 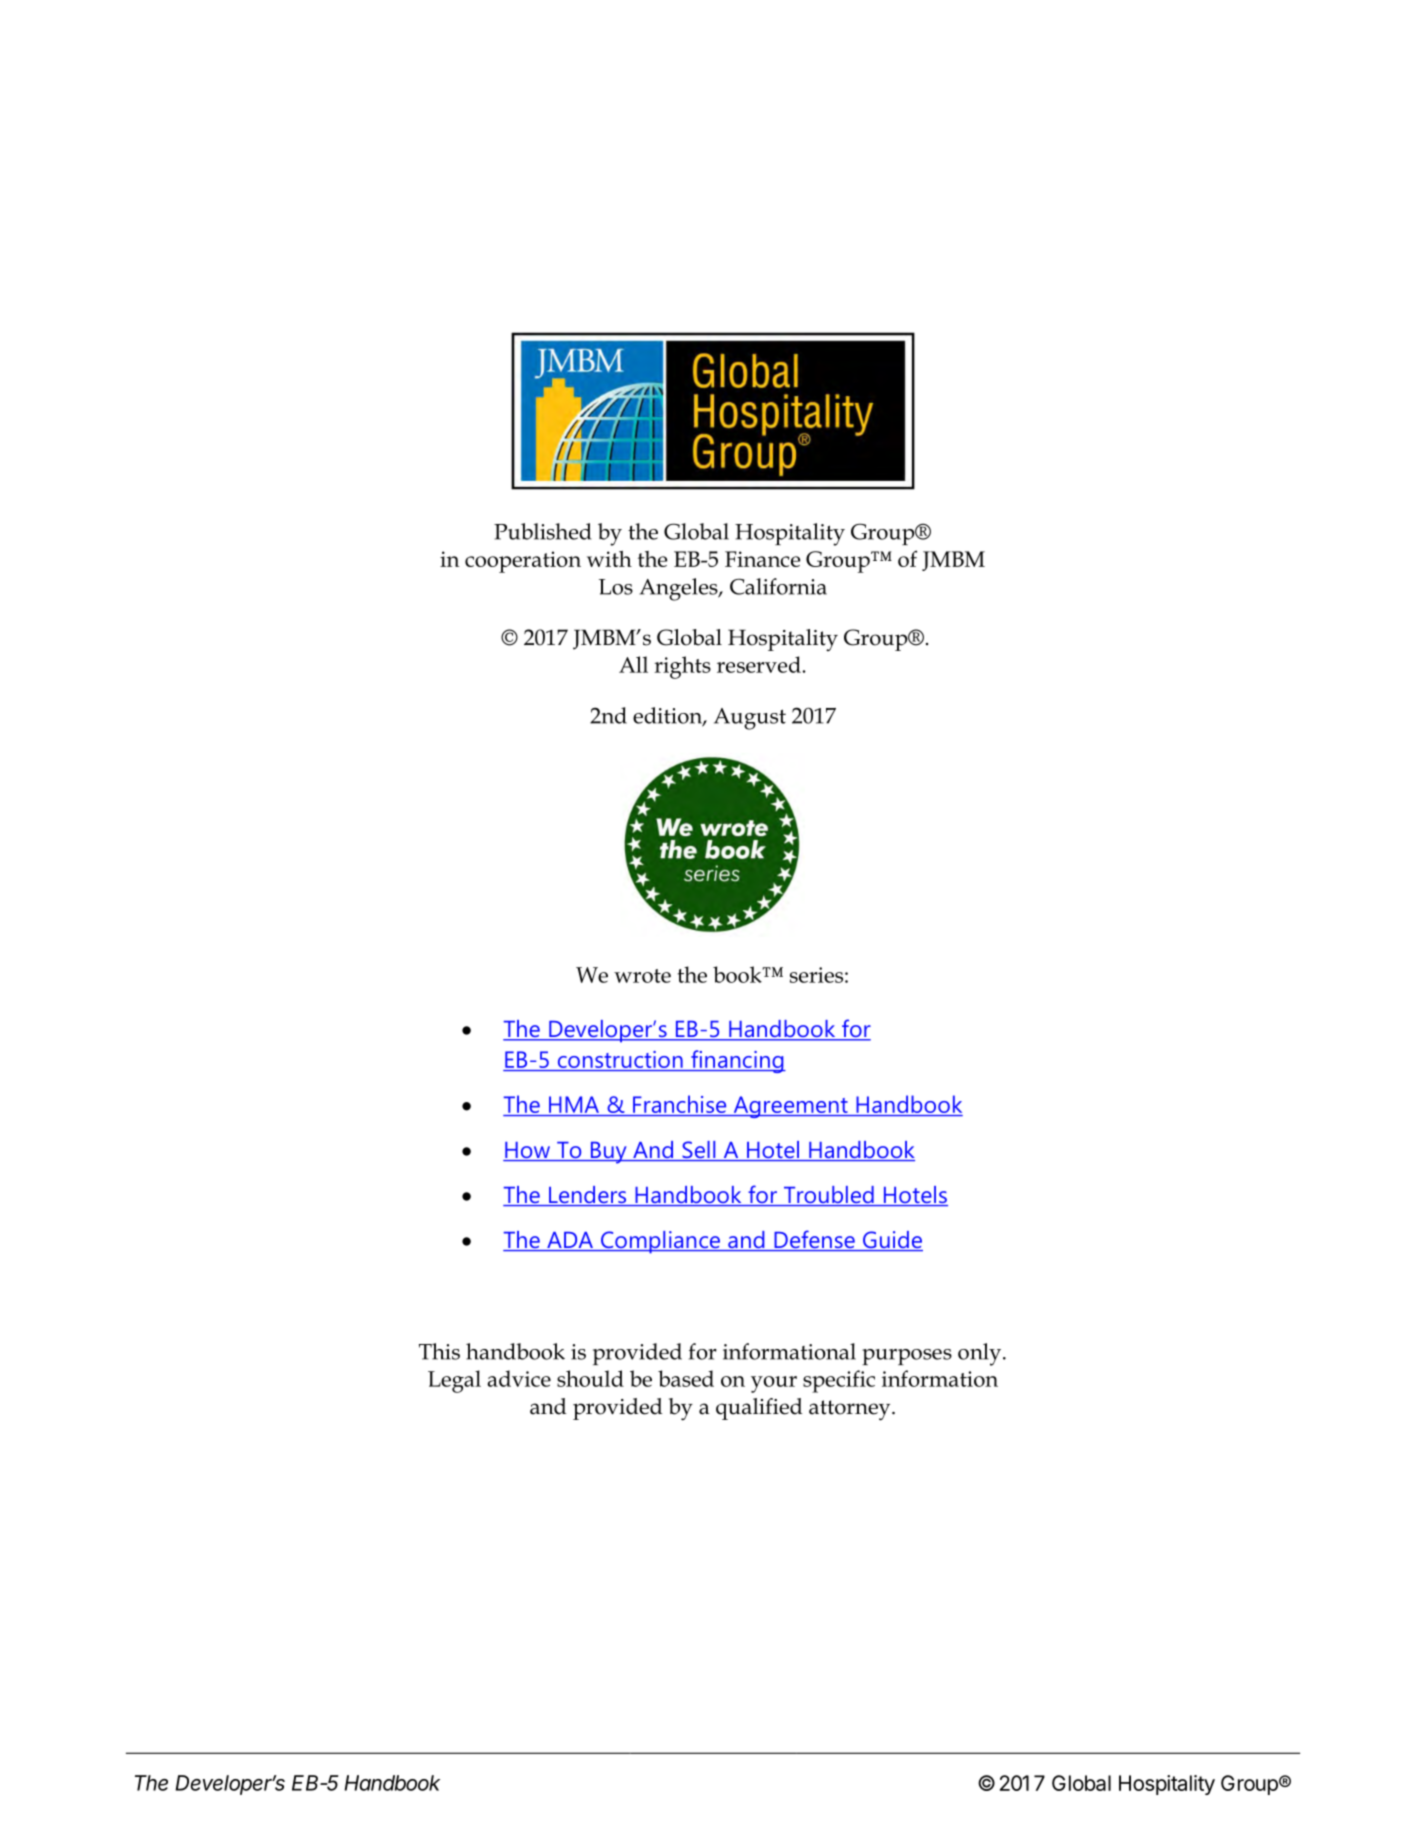 I want to click on based, so click(x=686, y=1378).
